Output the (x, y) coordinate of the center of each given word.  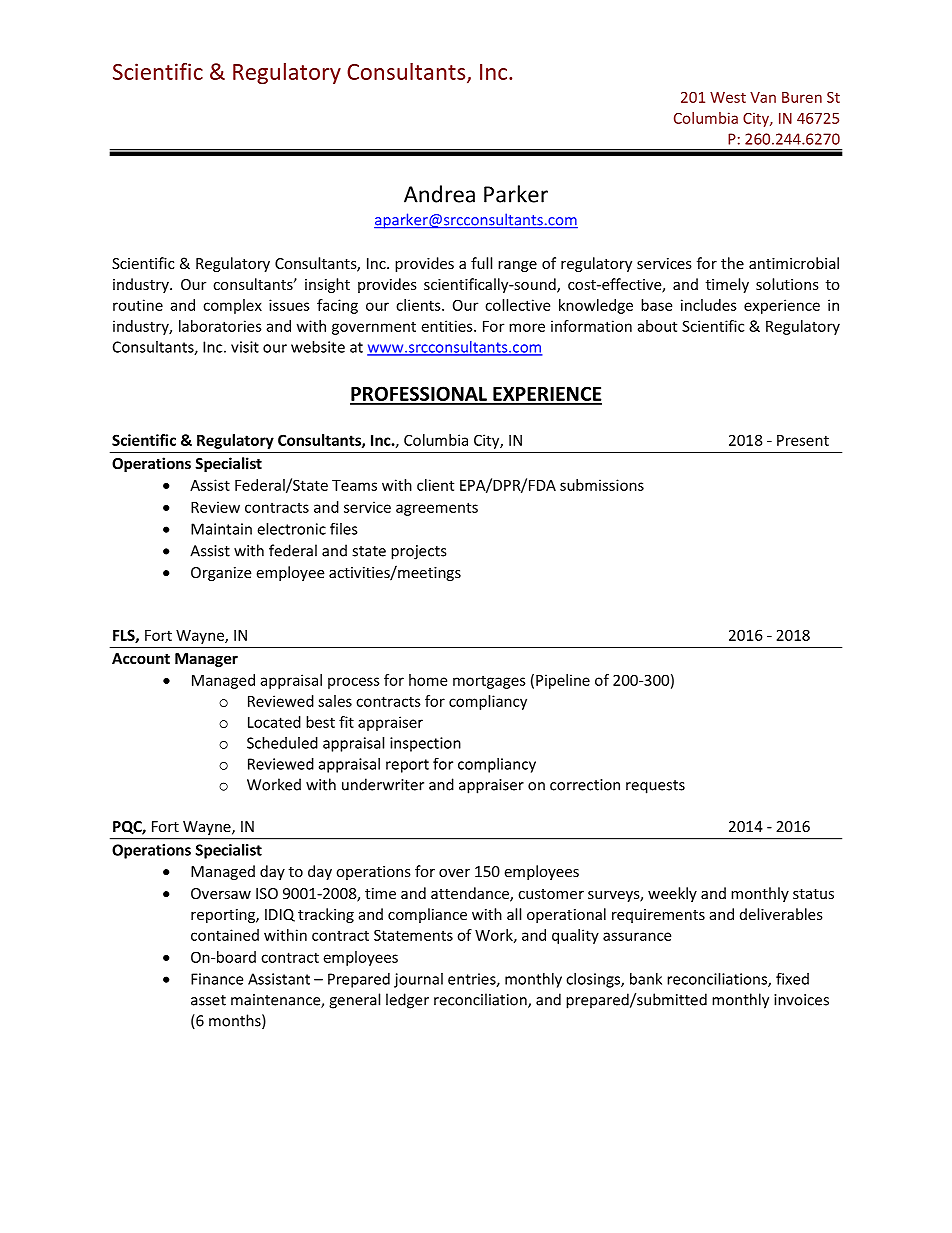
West (728, 97)
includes (709, 305)
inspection (425, 744)
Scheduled (282, 743)
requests (655, 787)
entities (448, 326)
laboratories (220, 326)
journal (418, 980)
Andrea (439, 194)
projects (418, 552)
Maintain (221, 529)
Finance (217, 979)
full (481, 263)
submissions (602, 485)
